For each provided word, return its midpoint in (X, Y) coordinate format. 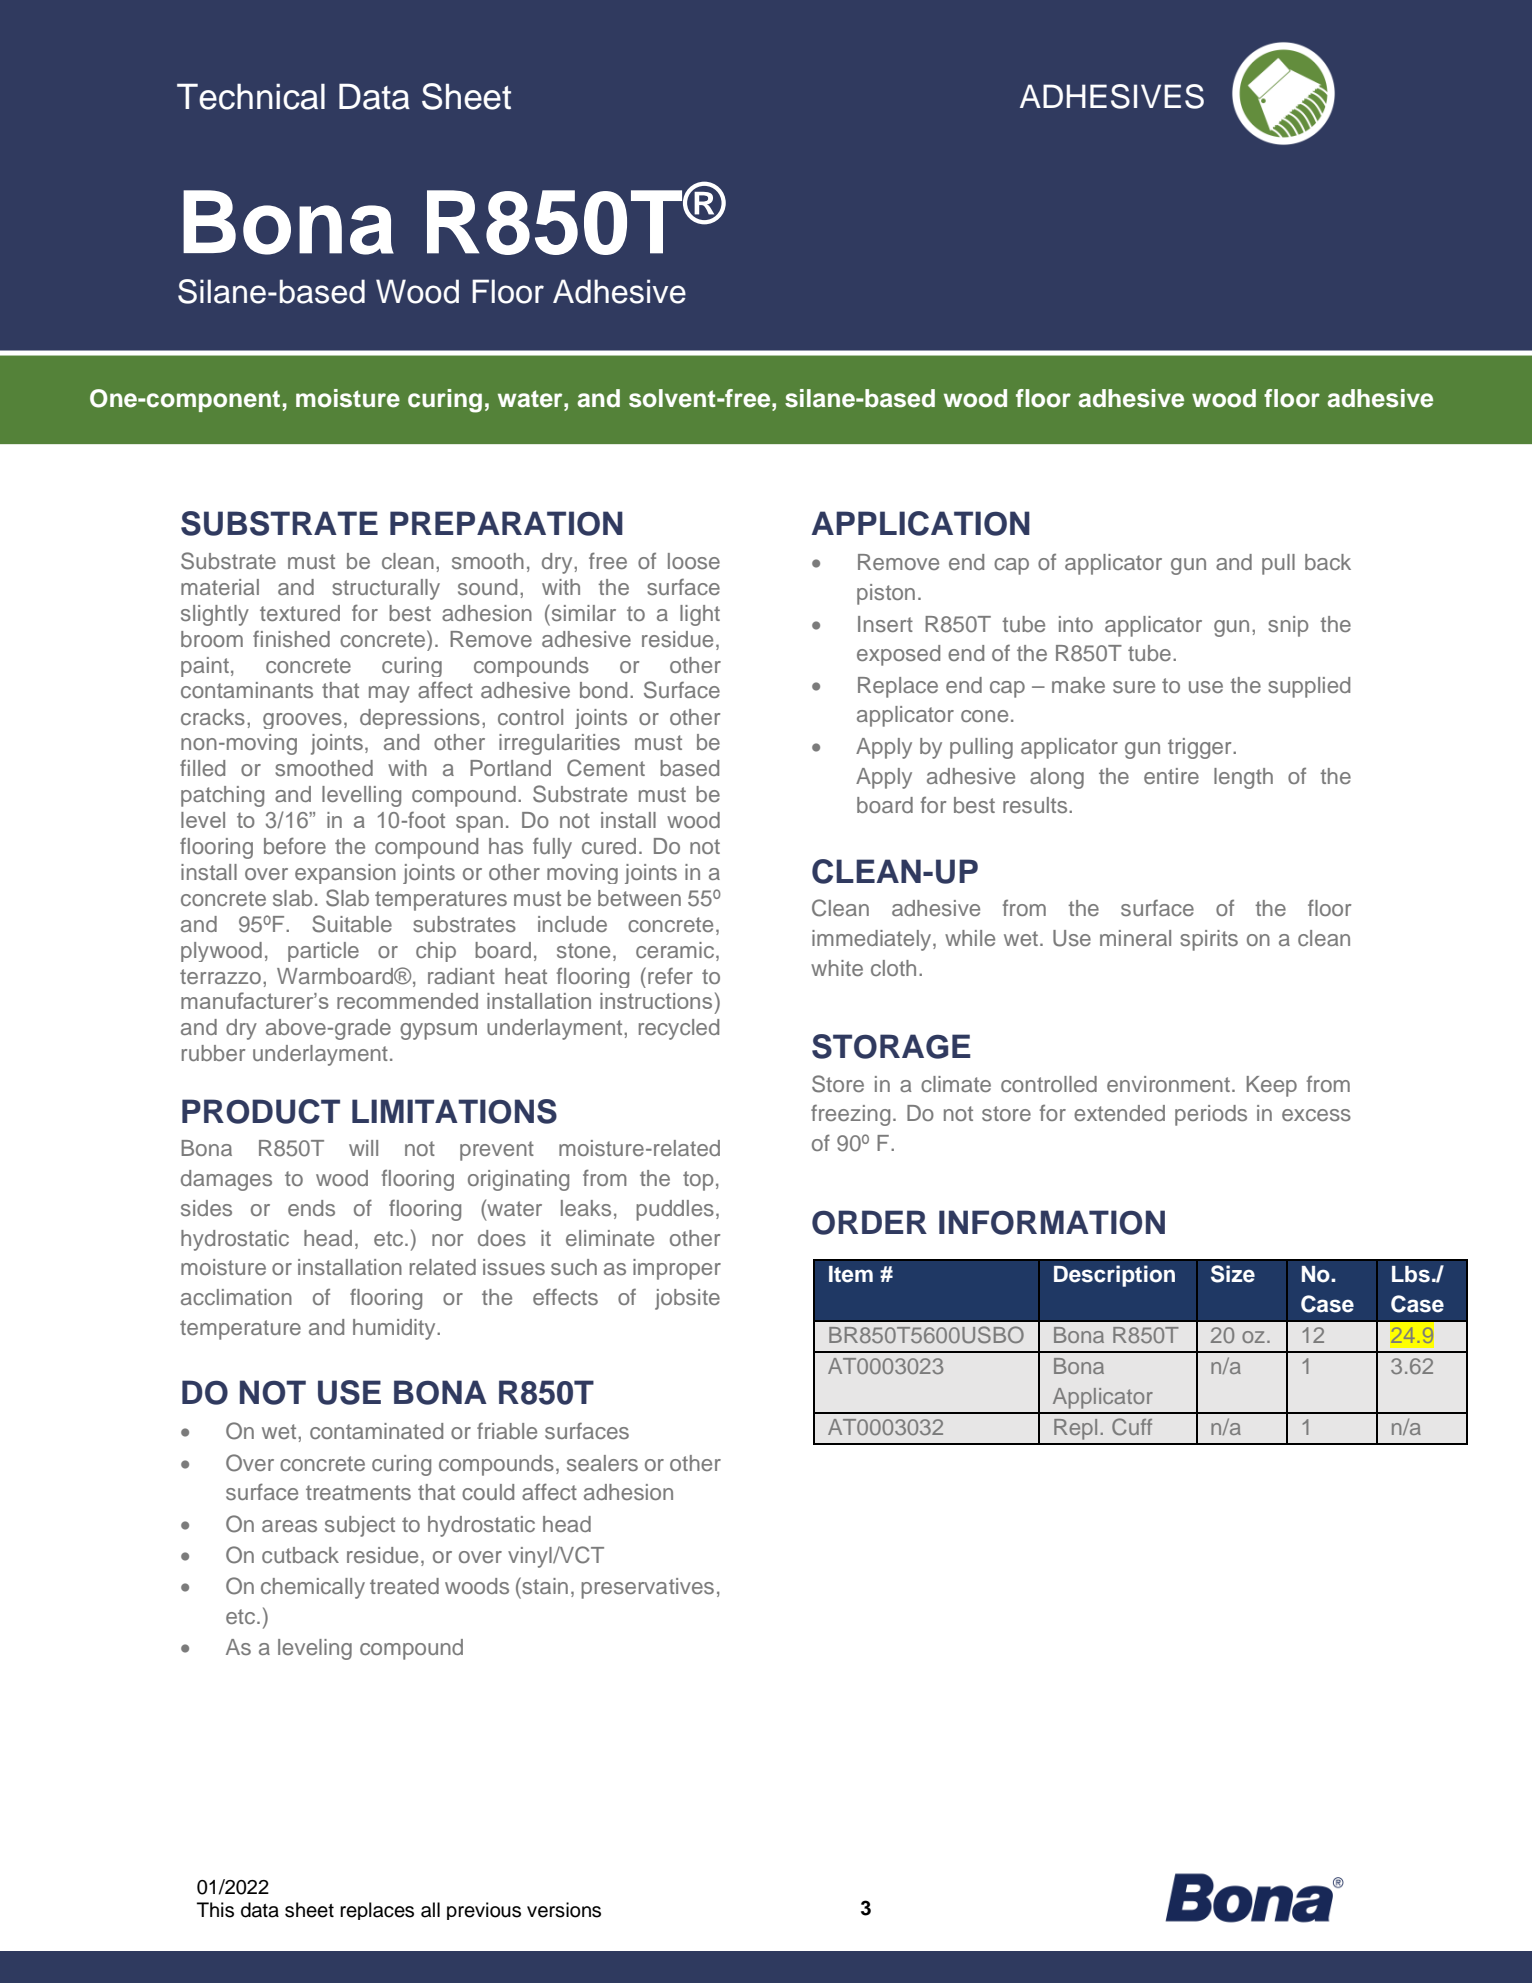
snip (1288, 626)
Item (851, 1274)
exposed (898, 655)
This (215, 1910)
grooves (302, 721)
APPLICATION (920, 523)
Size (1233, 1274)
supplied (1309, 687)
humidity (395, 1329)
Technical (251, 96)
